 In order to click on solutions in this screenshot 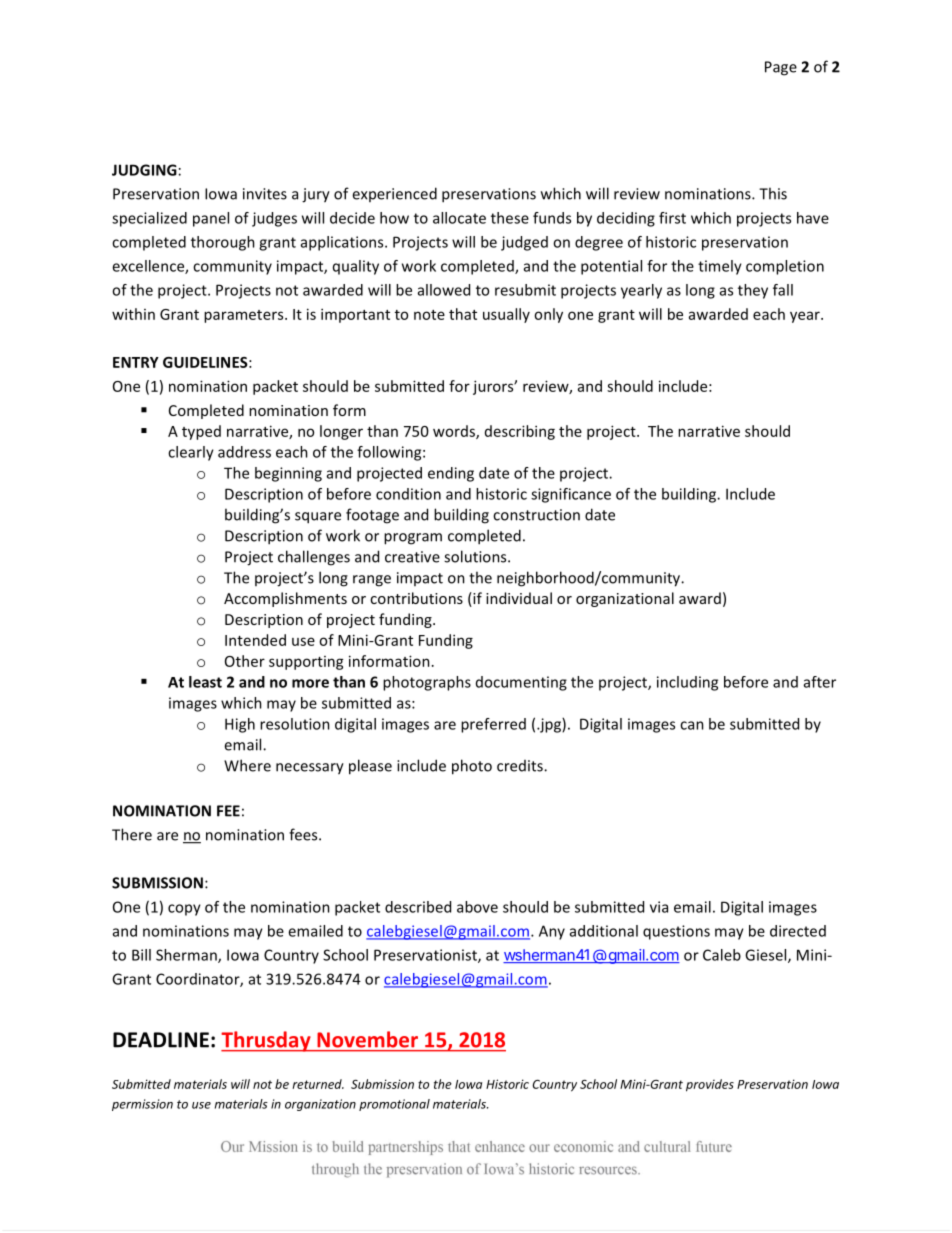, I will do `click(476, 556)`.
